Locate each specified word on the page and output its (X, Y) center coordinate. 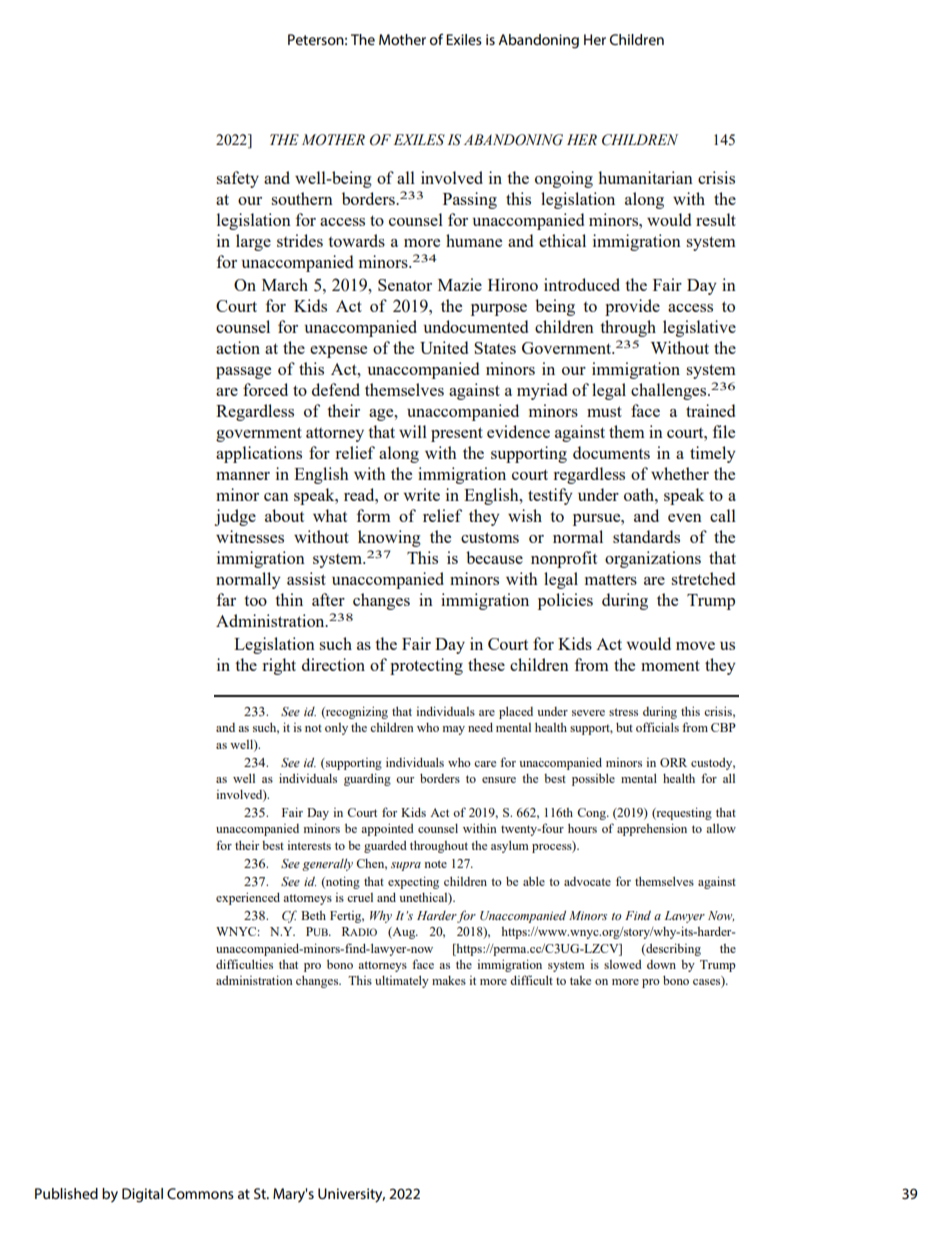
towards (356, 240)
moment (670, 665)
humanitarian (645, 177)
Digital (142, 1195)
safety (237, 179)
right (279, 666)
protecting (426, 666)
